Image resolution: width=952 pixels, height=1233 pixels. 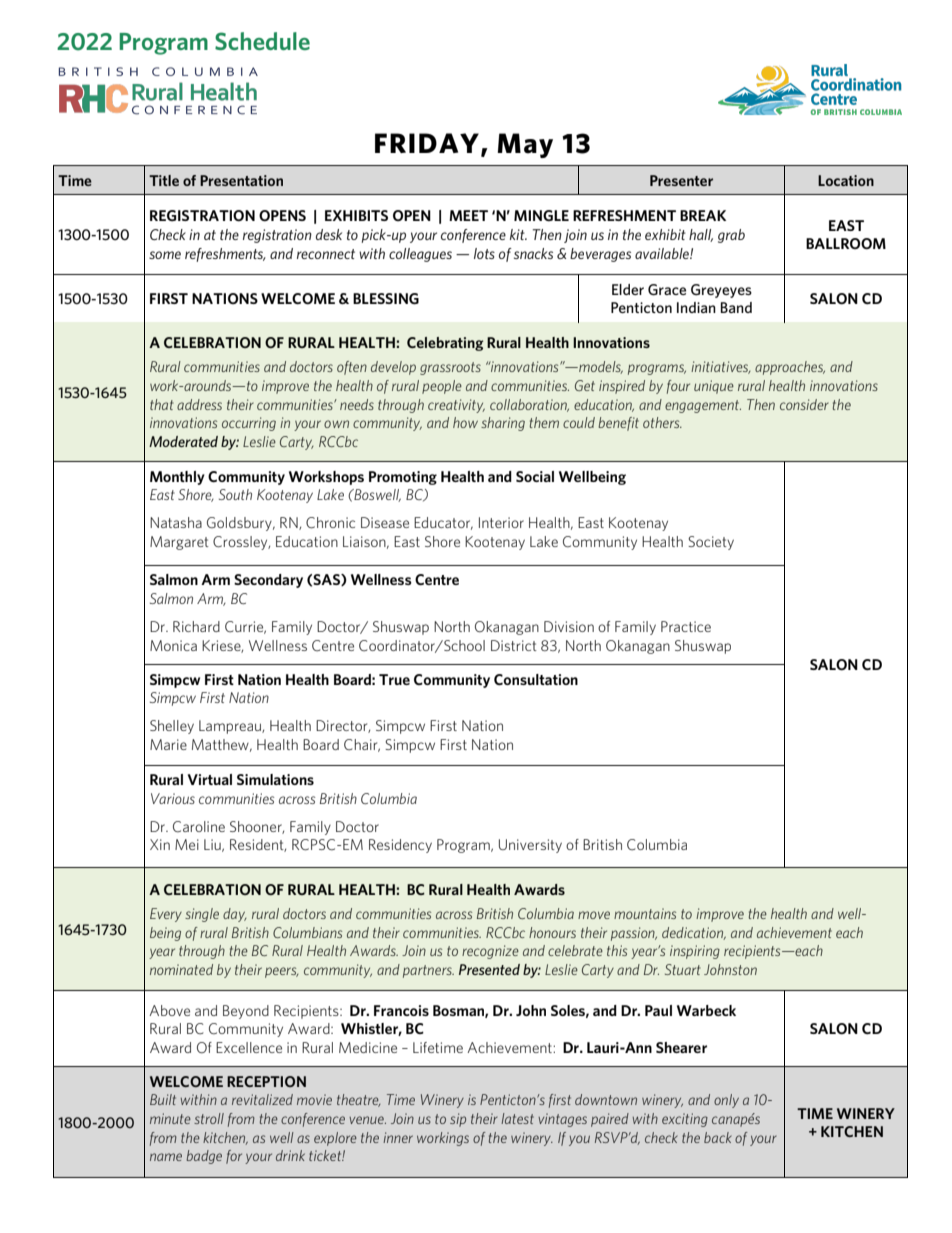 I want to click on Schedule, so click(x=262, y=41).
